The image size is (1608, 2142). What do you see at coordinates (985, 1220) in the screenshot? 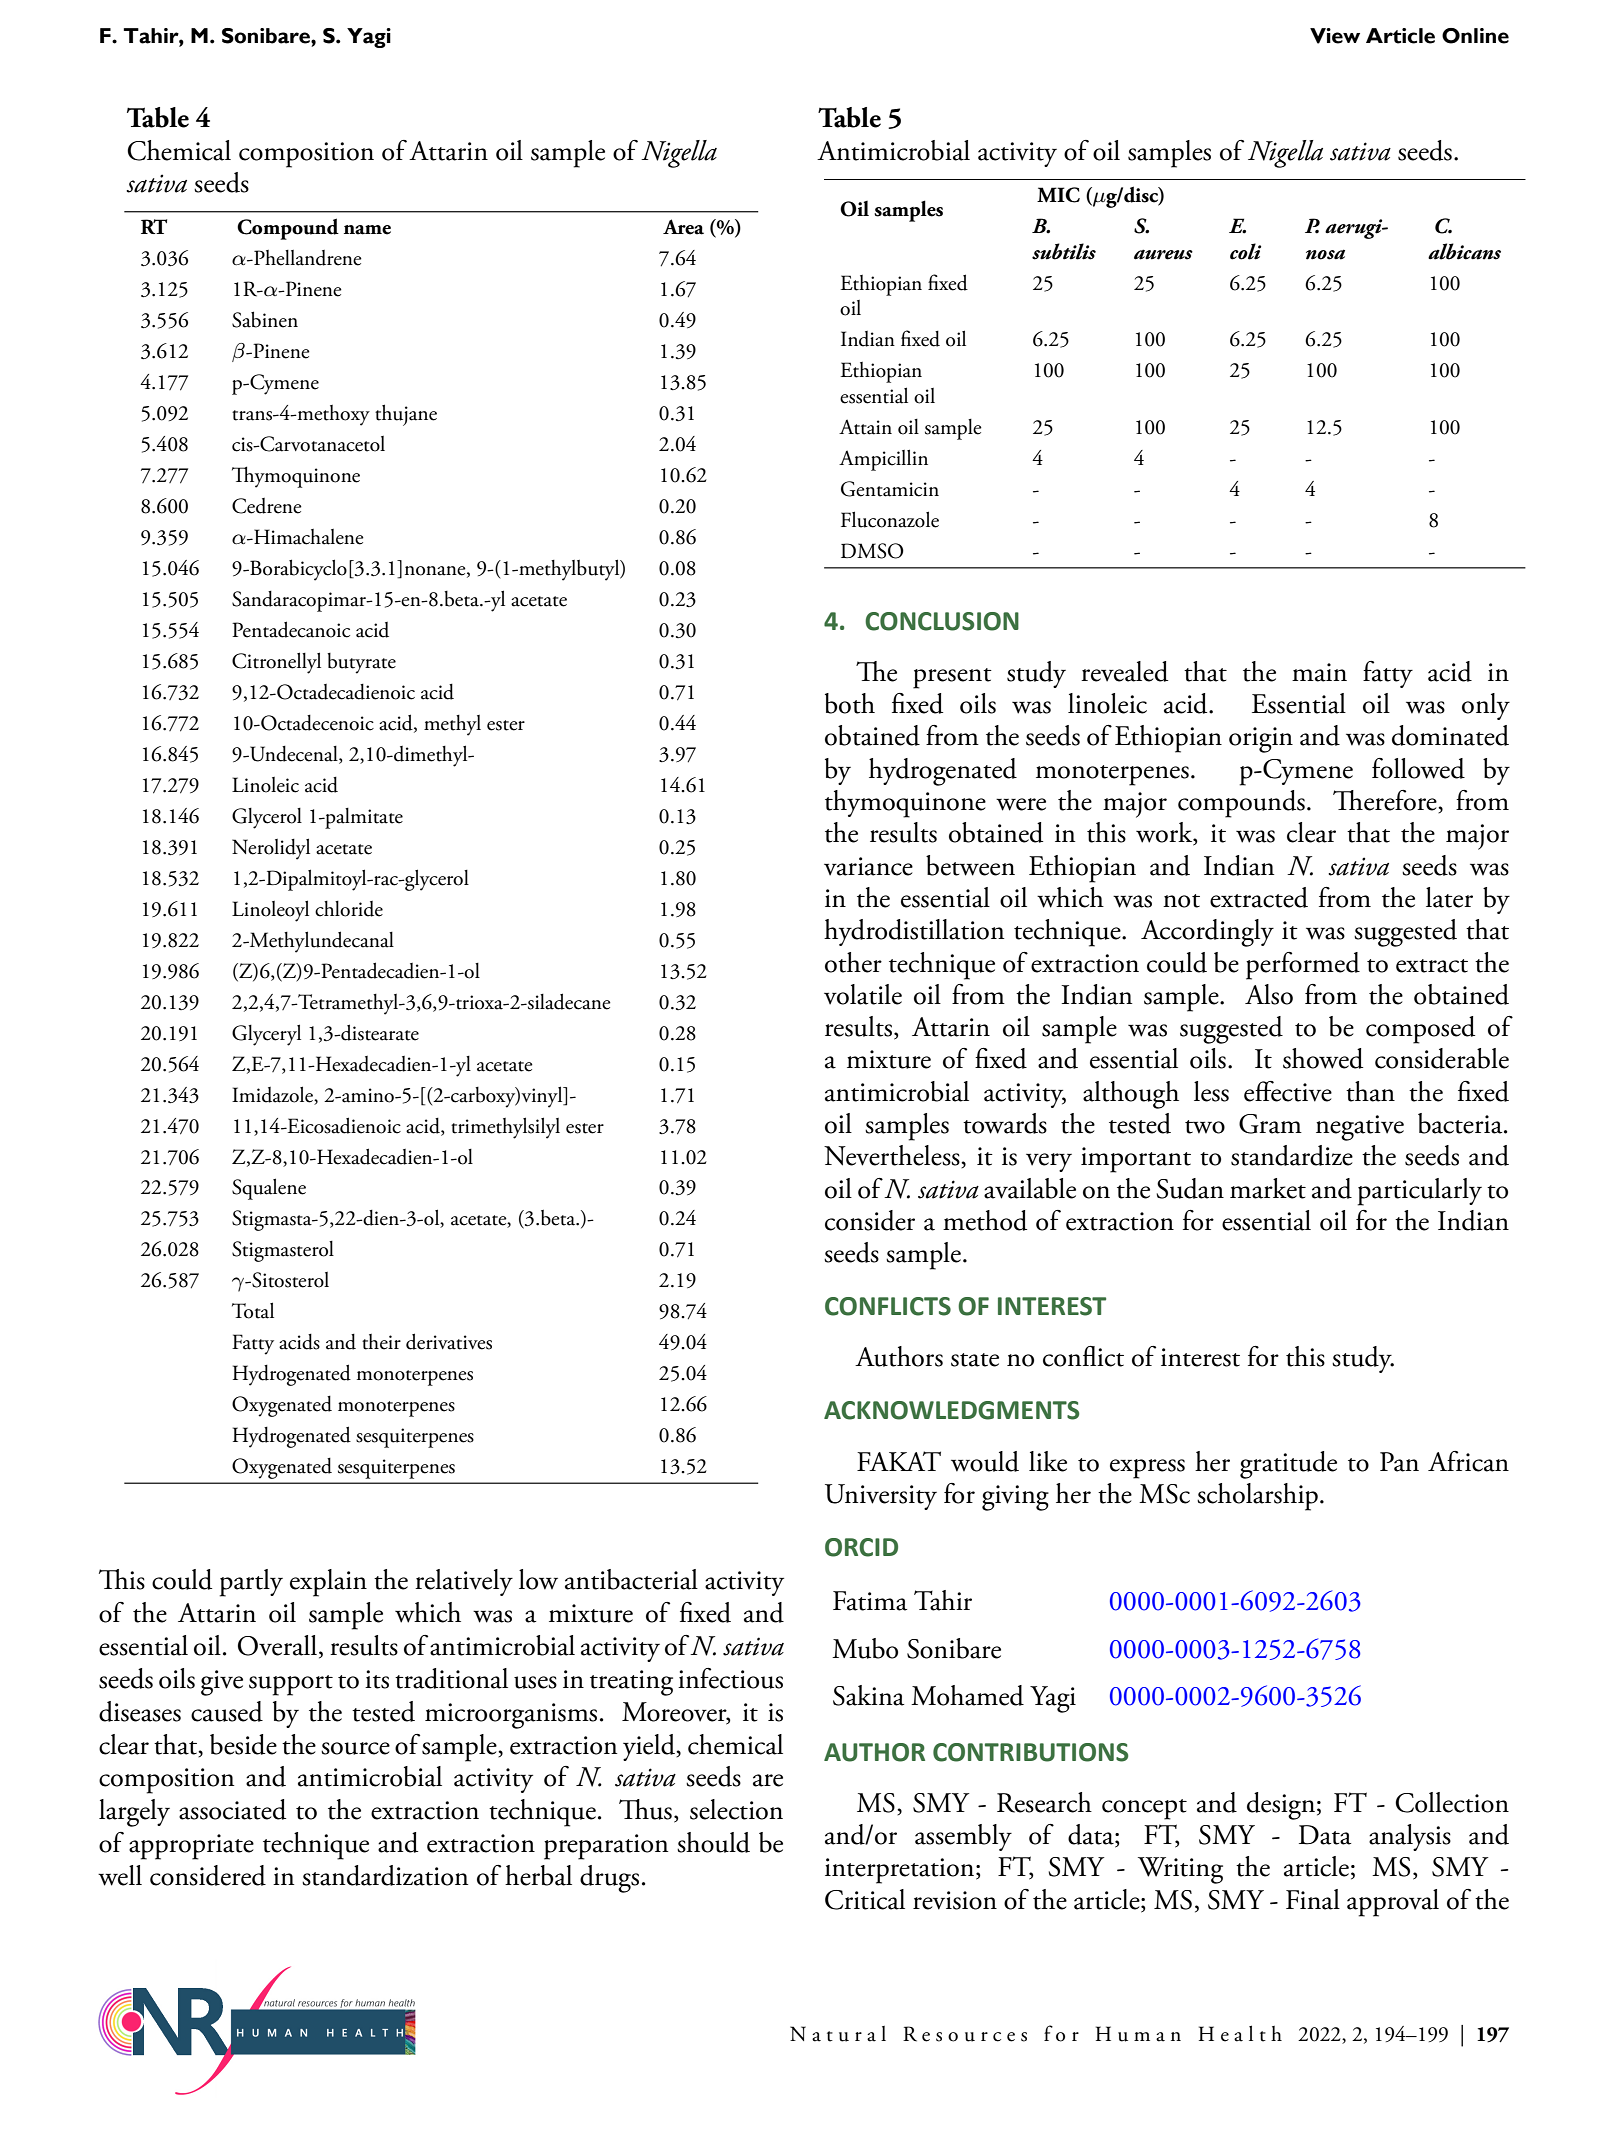
I see `method` at bounding box center [985, 1220].
